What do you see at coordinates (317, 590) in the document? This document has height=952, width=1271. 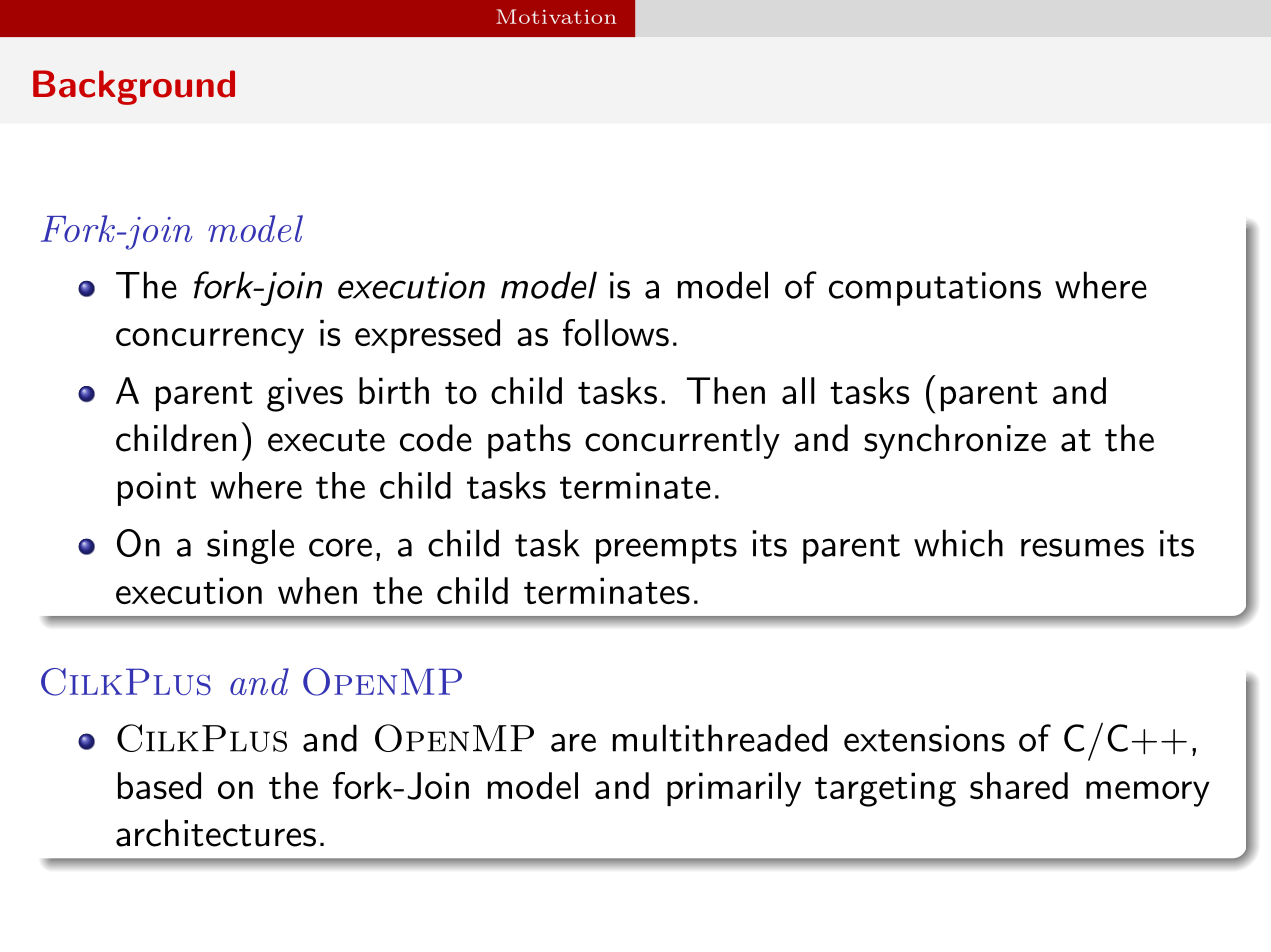 I see `when` at bounding box center [317, 590].
